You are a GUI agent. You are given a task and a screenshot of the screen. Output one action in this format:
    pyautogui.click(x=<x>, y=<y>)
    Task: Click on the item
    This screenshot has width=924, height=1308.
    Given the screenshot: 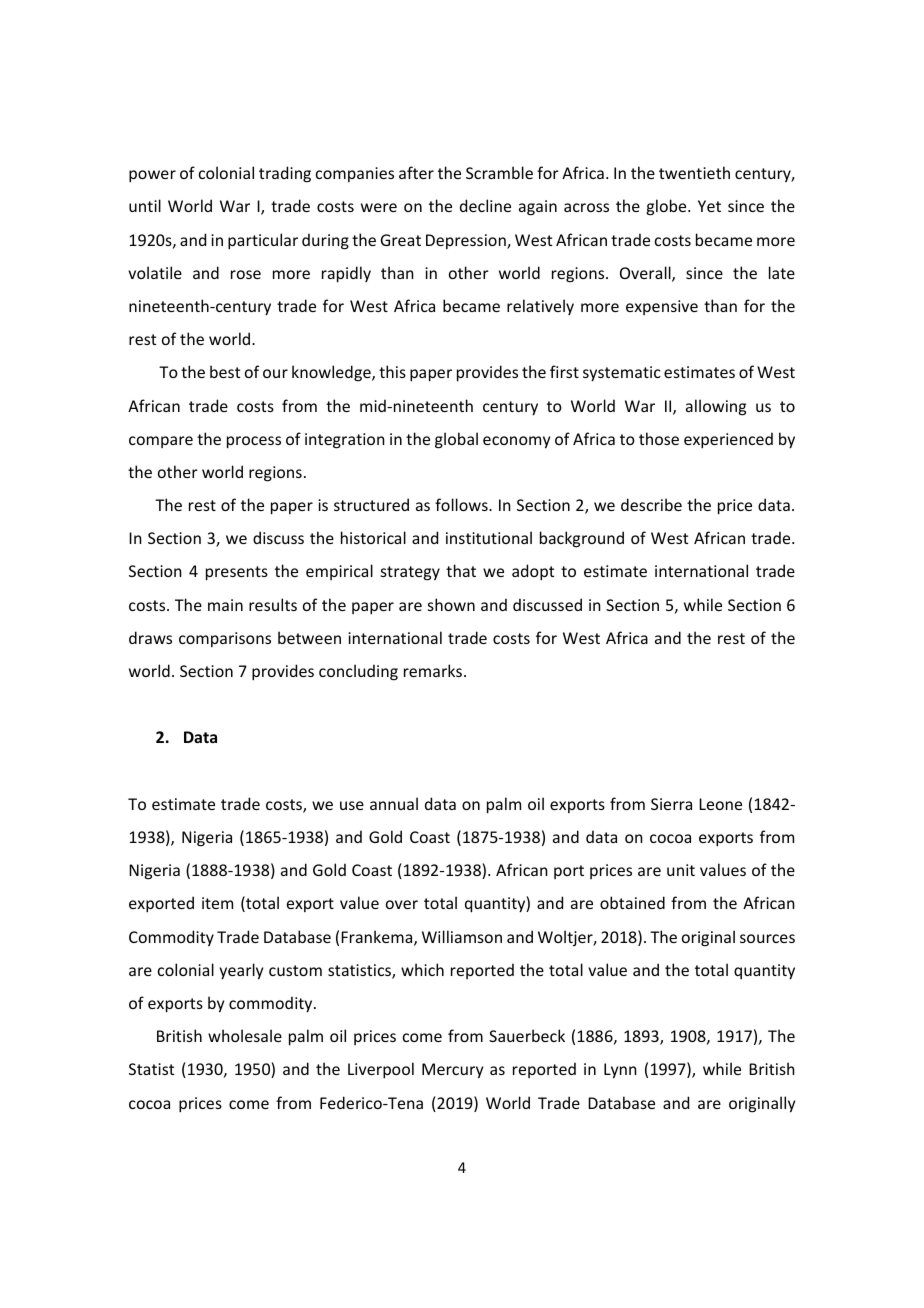 What is the action you would take?
    pyautogui.click(x=217, y=903)
